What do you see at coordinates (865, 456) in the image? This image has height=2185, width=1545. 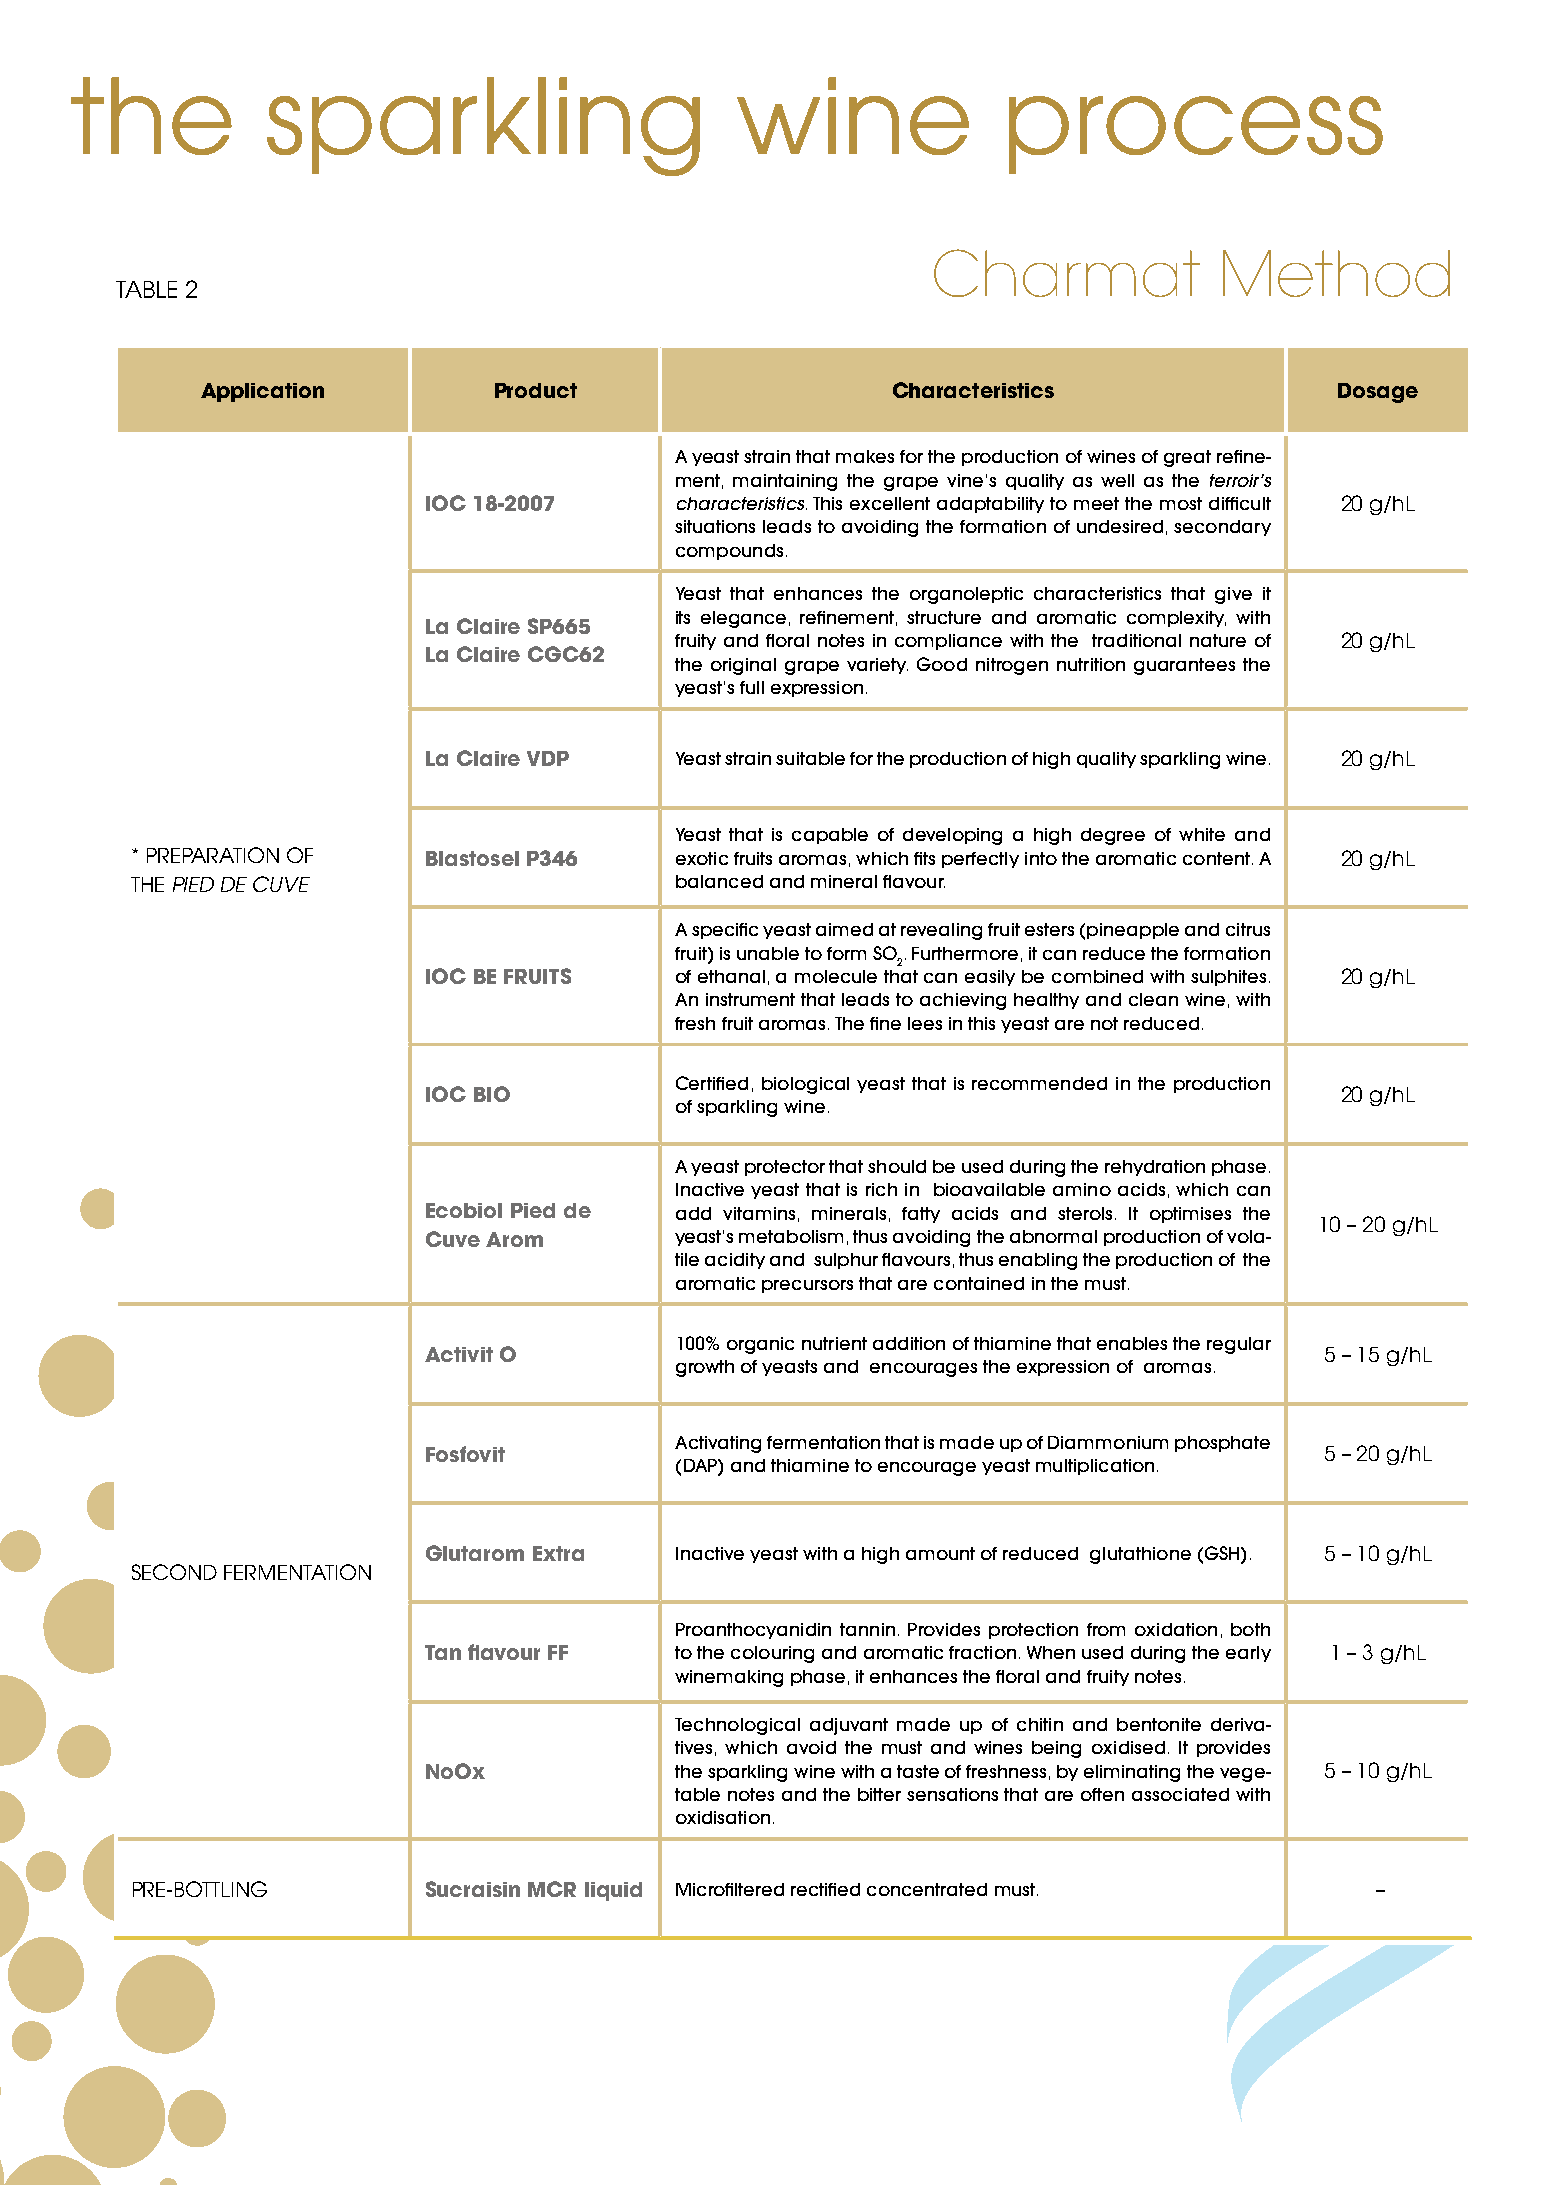 I see `makes` at bounding box center [865, 456].
